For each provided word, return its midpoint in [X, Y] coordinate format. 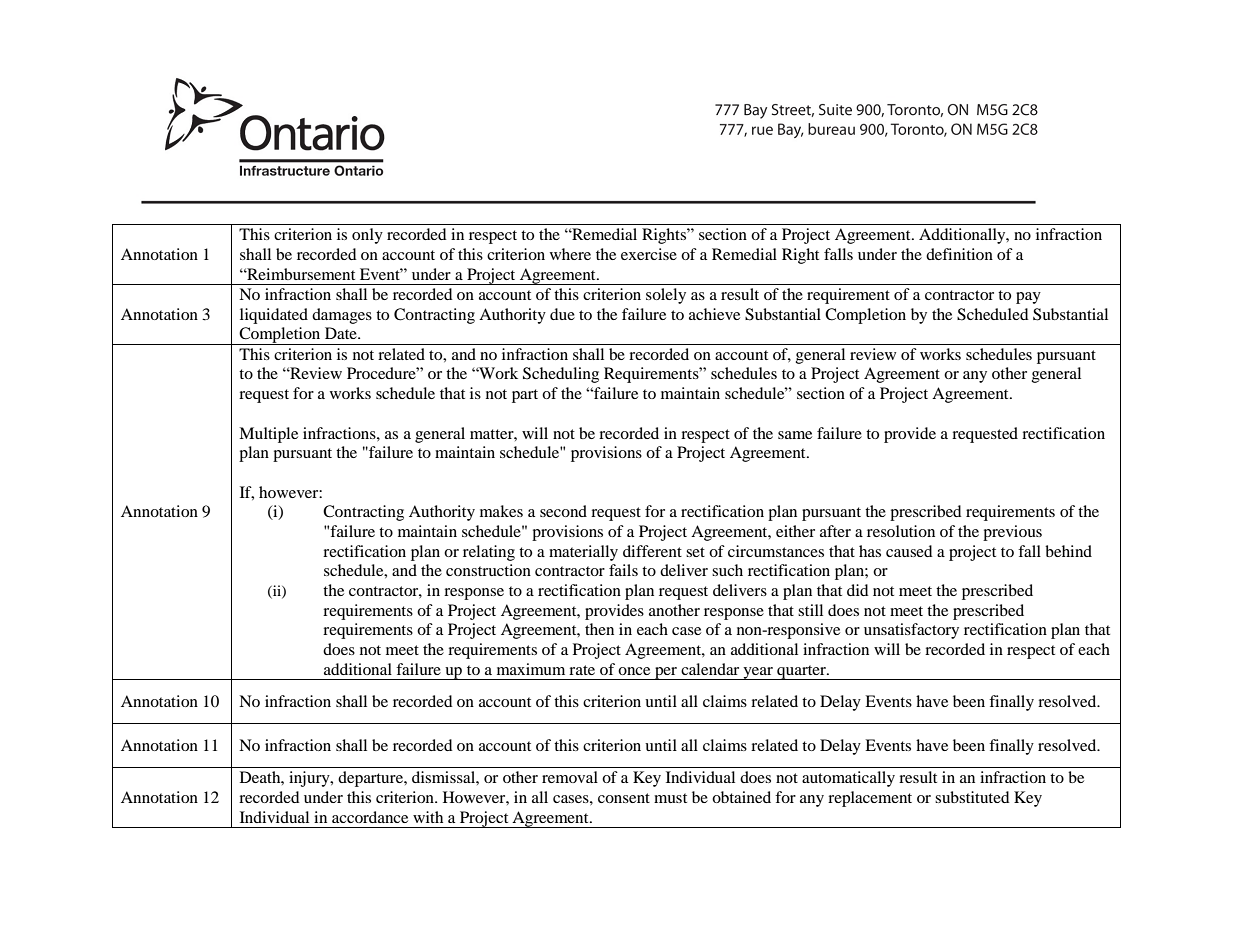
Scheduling [561, 375]
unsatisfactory [911, 631]
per [666, 673]
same [795, 435]
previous [1012, 533]
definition [959, 254]
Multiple [268, 435]
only [367, 236]
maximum [531, 669]
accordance [370, 817]
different [652, 551]
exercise [649, 254]
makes [501, 511]
